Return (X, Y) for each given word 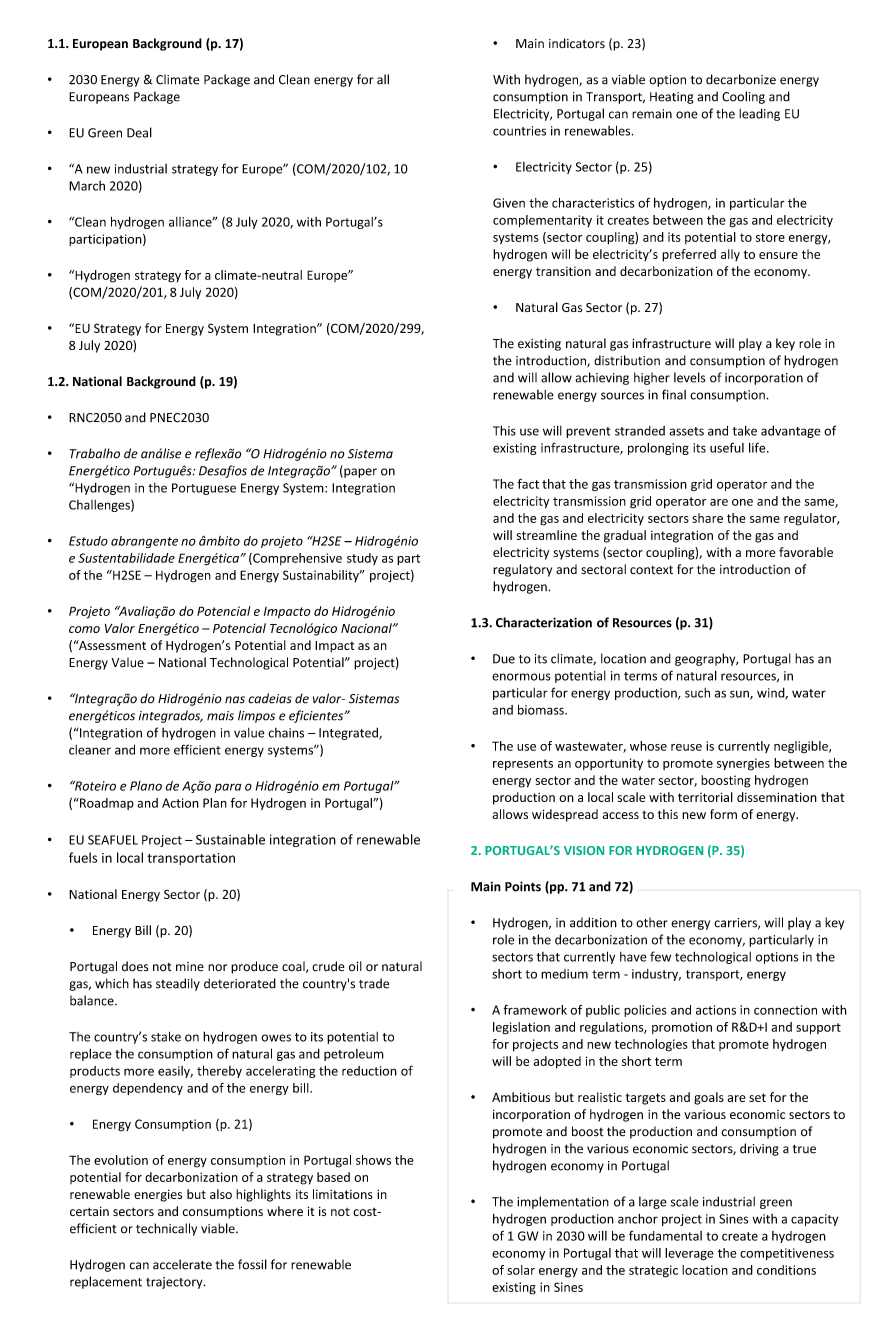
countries (519, 131)
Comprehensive (296, 559)
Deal (139, 132)
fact (528, 484)
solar (521, 1270)
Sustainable (230, 839)
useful (727, 447)
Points (523, 886)
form (723, 814)
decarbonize (741, 79)
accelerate (182, 1264)
